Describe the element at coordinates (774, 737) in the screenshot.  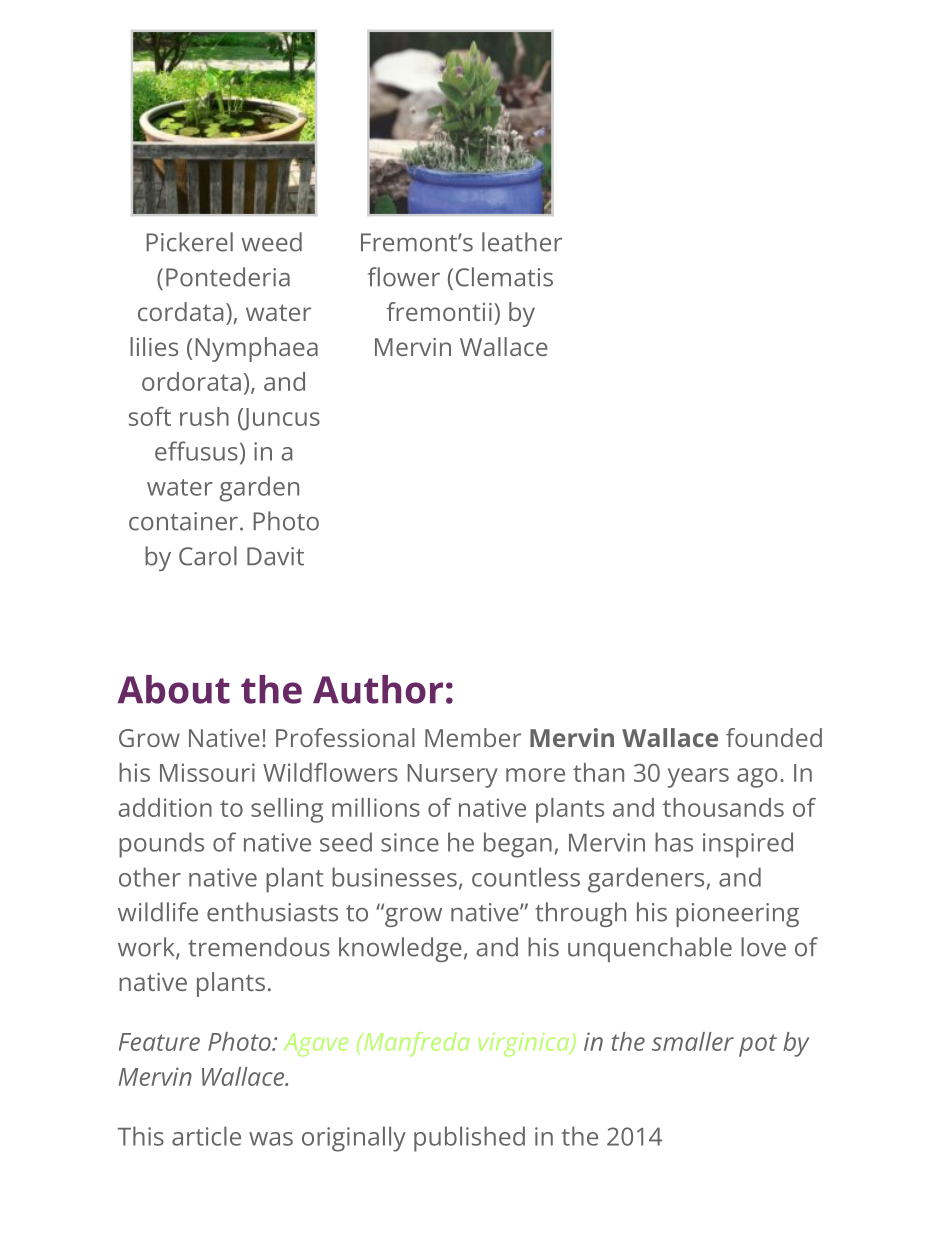
I see `founded` at that location.
